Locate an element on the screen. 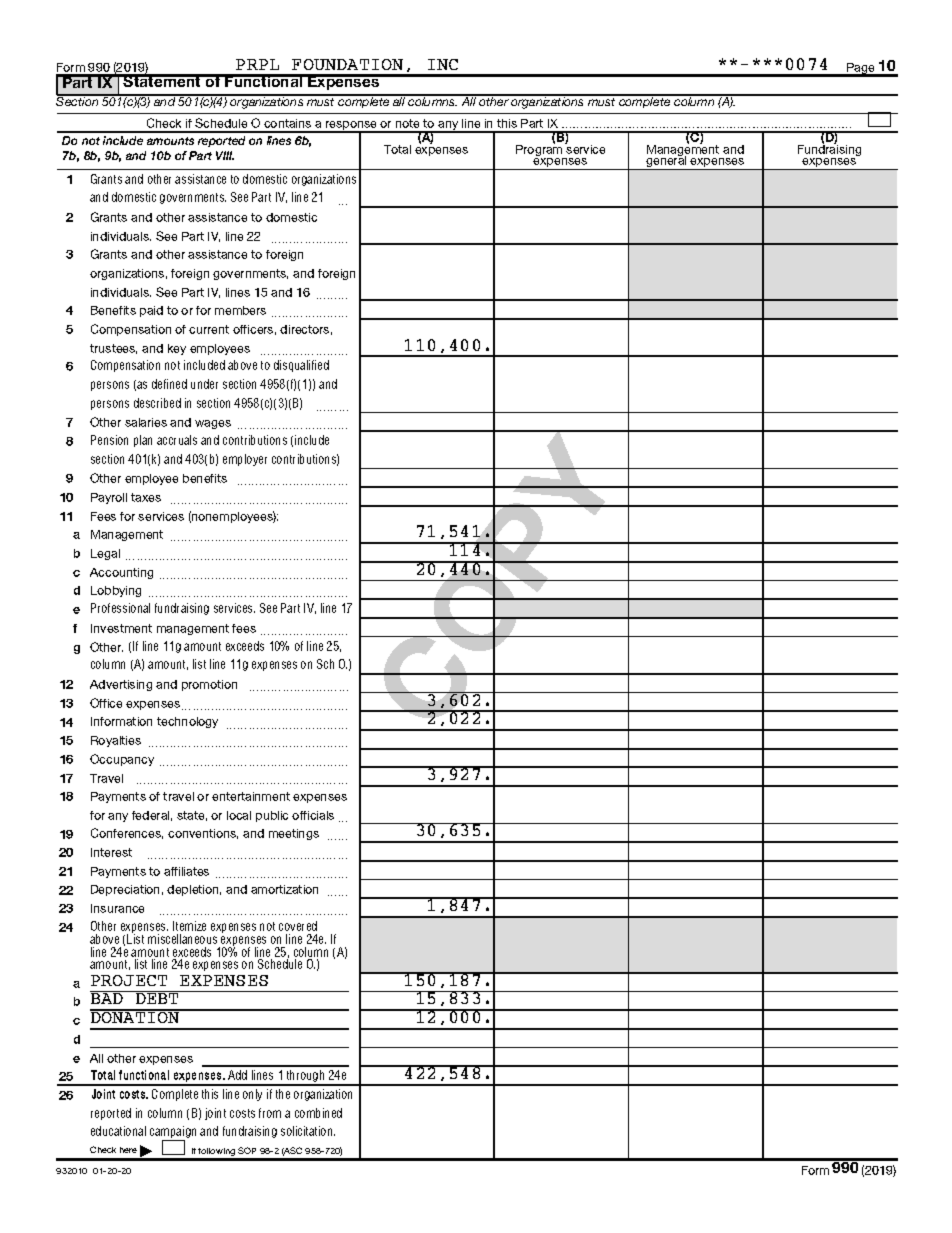 This screenshot has height=1233, width=952. covered is located at coordinates (298, 926).
